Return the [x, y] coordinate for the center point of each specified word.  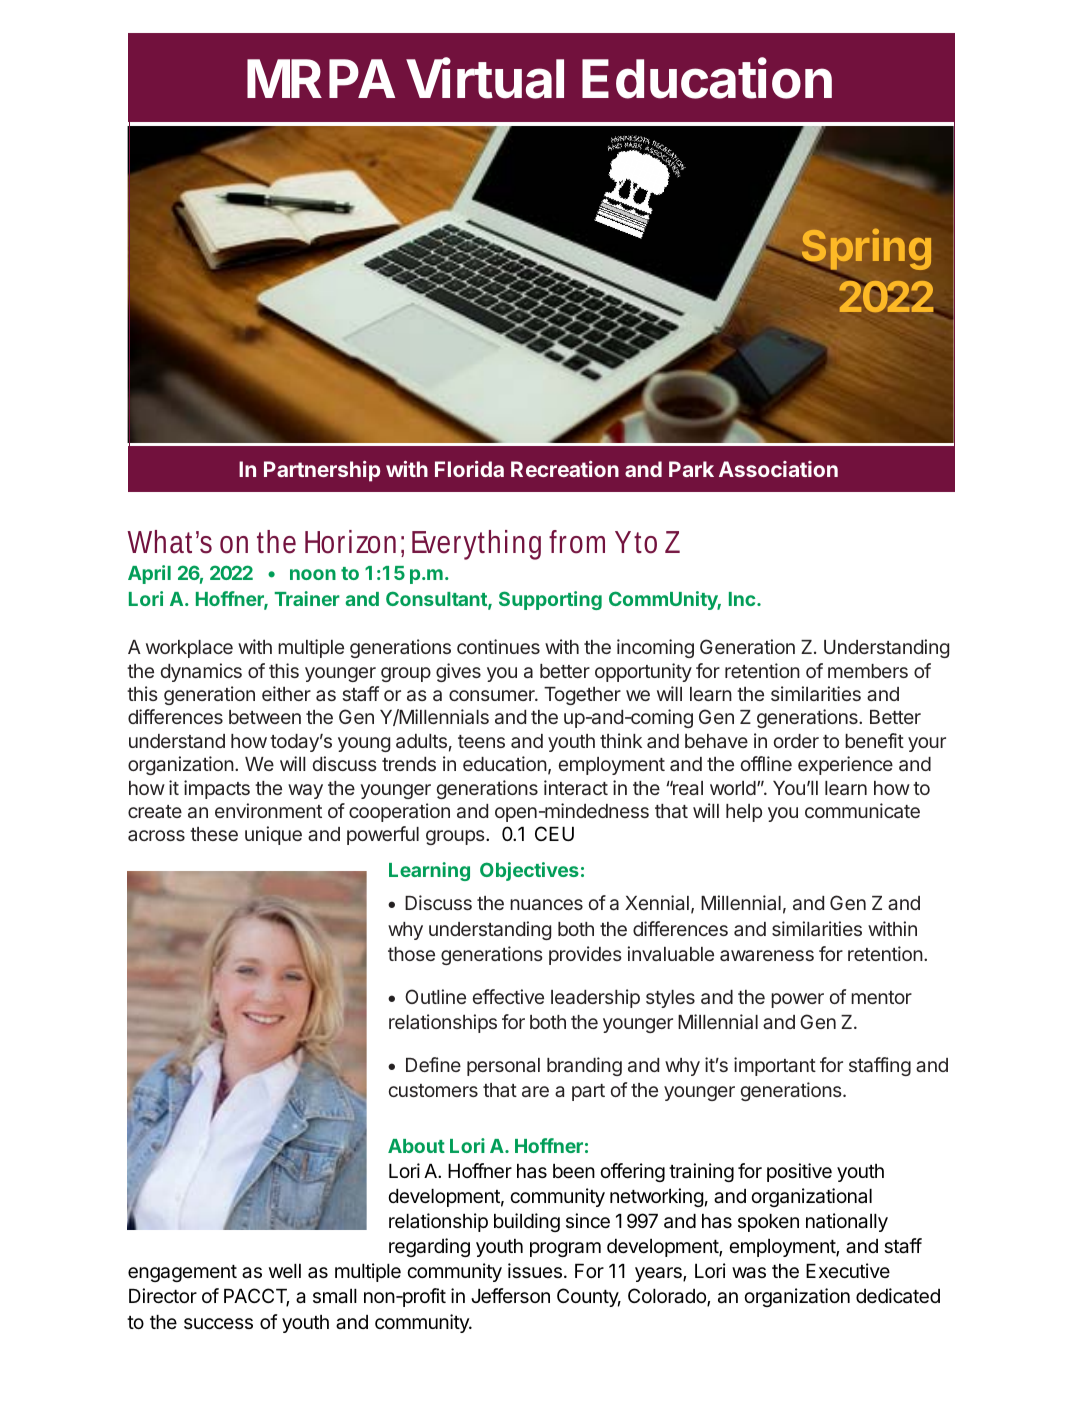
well [285, 1271]
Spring [865, 251]
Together [582, 696]
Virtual [485, 78]
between [265, 717]
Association [778, 469]
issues [535, 1270]
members [868, 671]
